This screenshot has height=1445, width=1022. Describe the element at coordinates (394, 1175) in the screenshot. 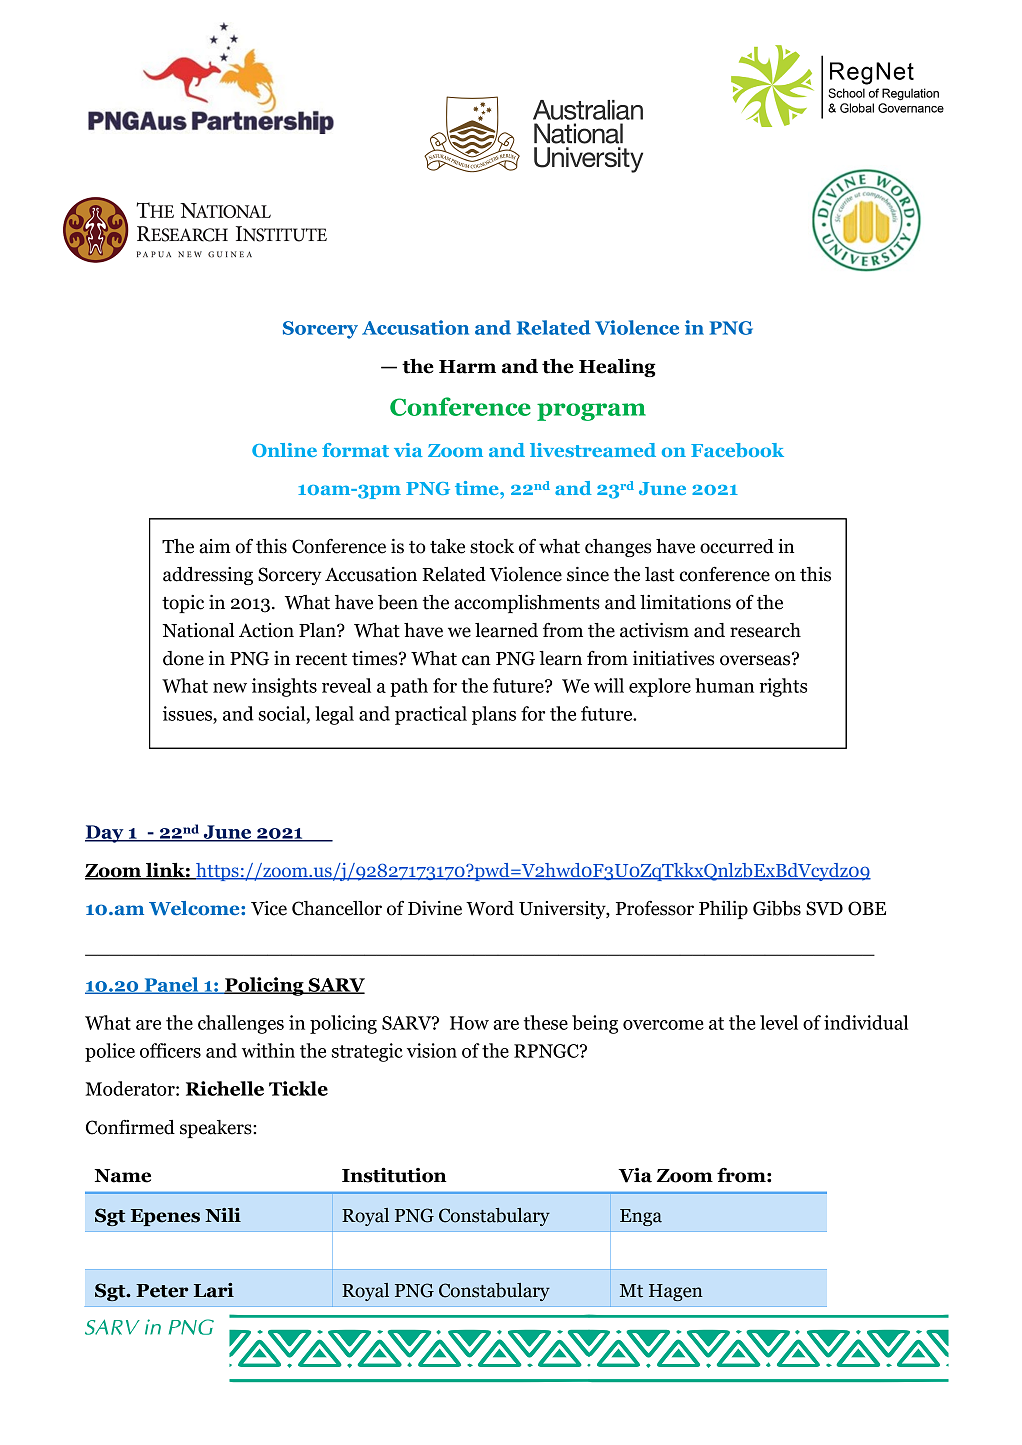

I see `Institution` at that location.
